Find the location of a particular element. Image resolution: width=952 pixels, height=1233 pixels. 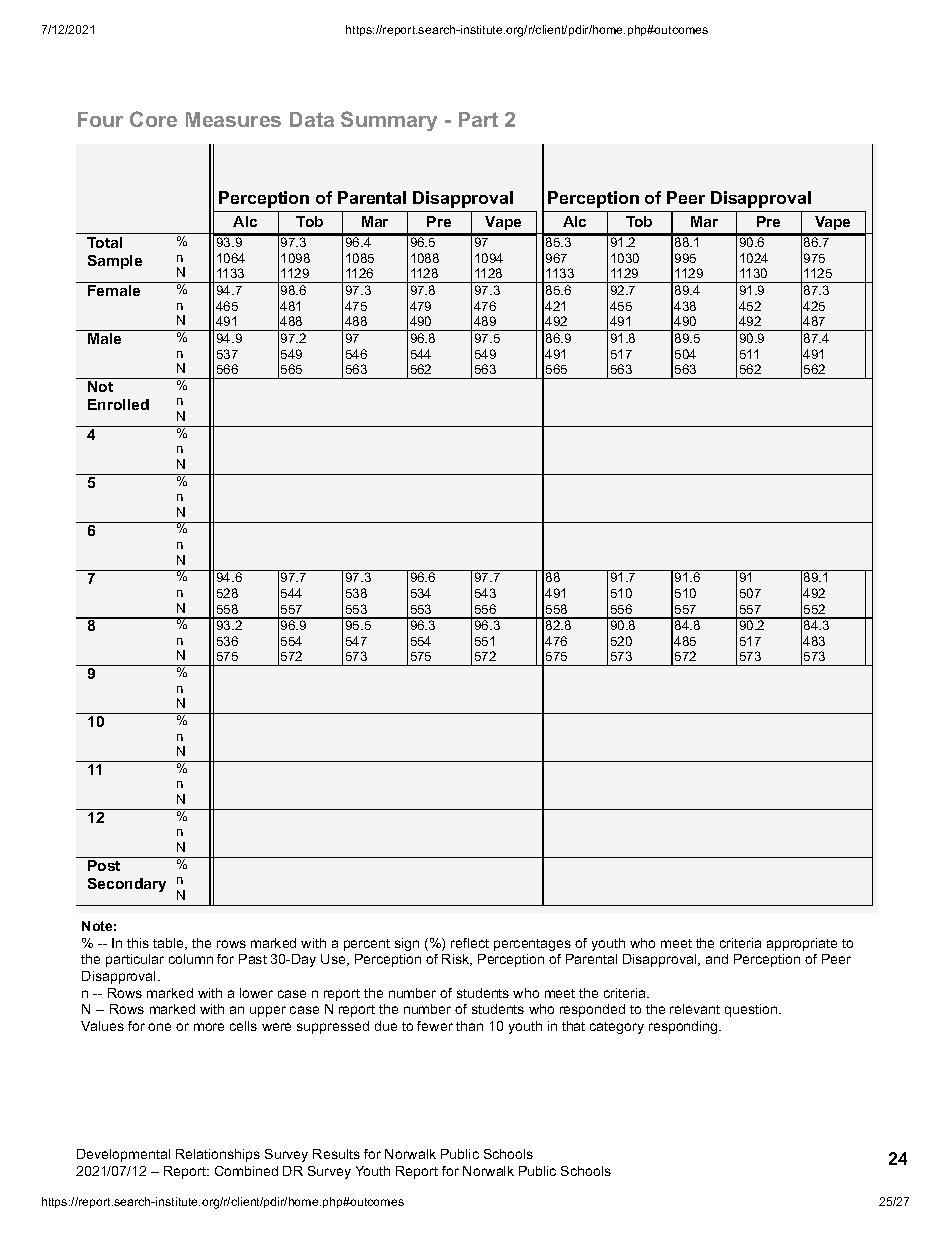

Summary is located at coordinates (389, 121).
